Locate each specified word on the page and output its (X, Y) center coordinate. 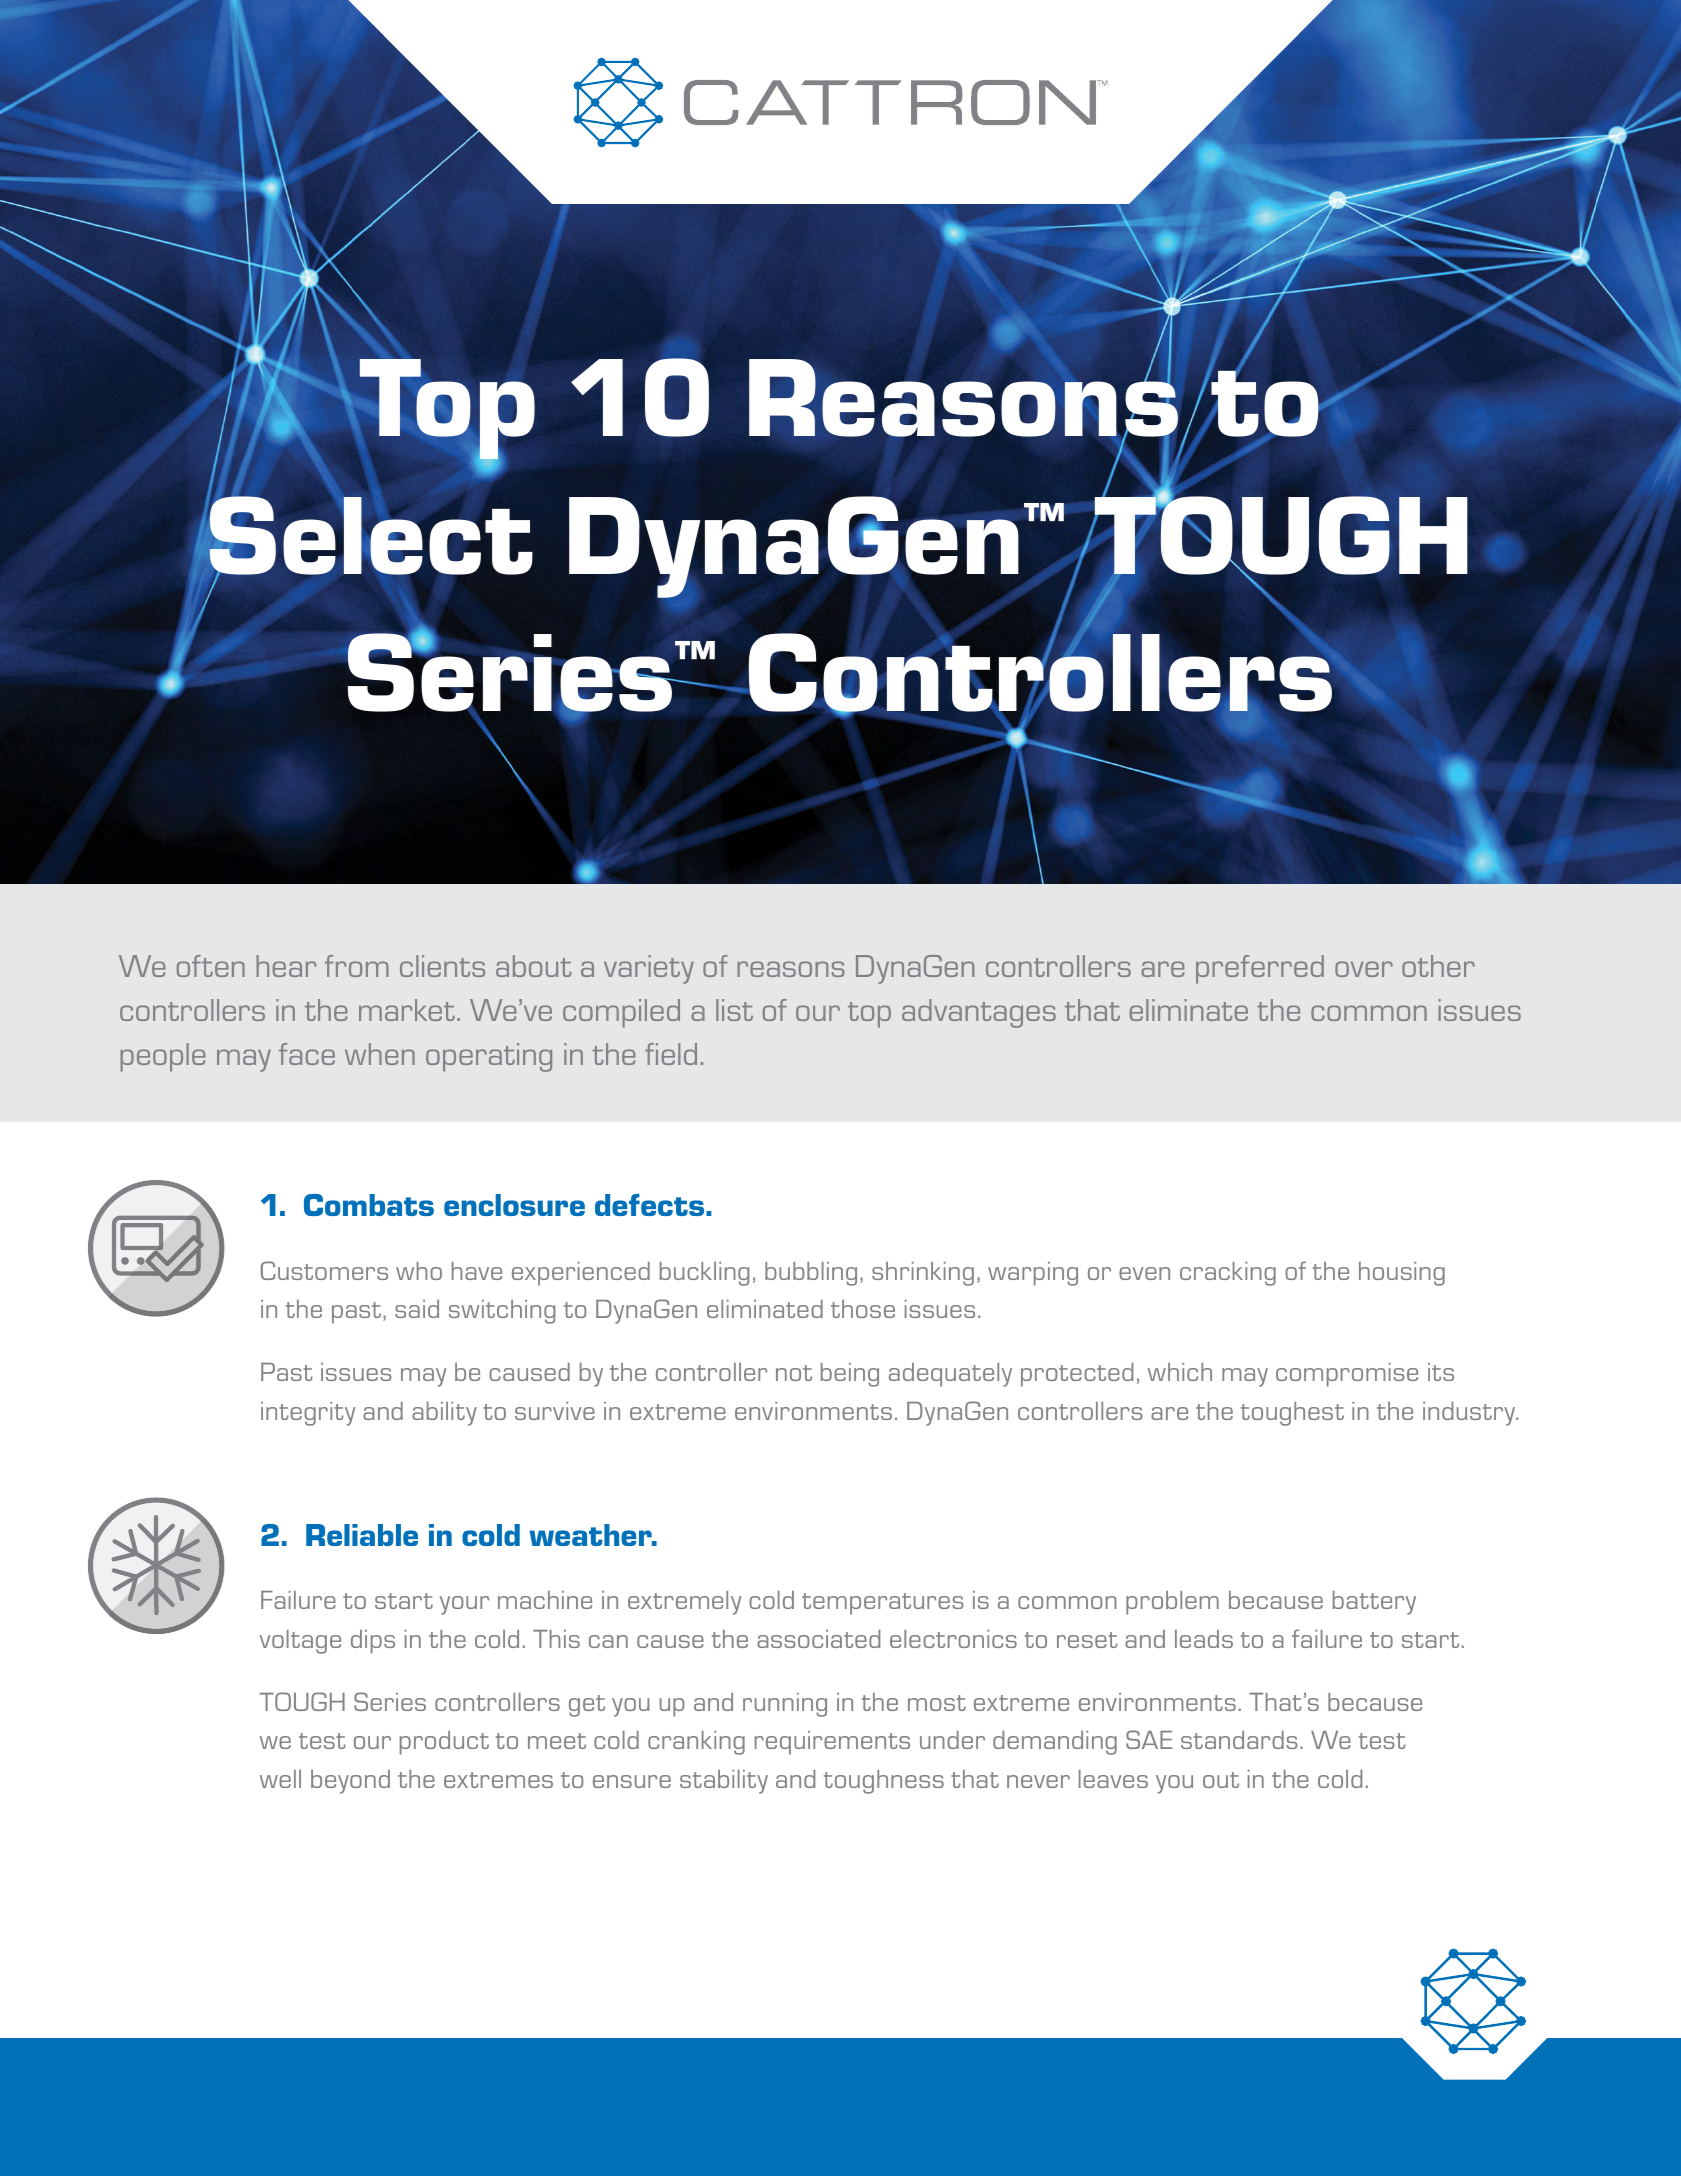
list (734, 1010)
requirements (832, 1743)
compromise (1347, 1375)
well (280, 1779)
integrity (308, 1414)
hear (286, 966)
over (1364, 969)
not (794, 1373)
